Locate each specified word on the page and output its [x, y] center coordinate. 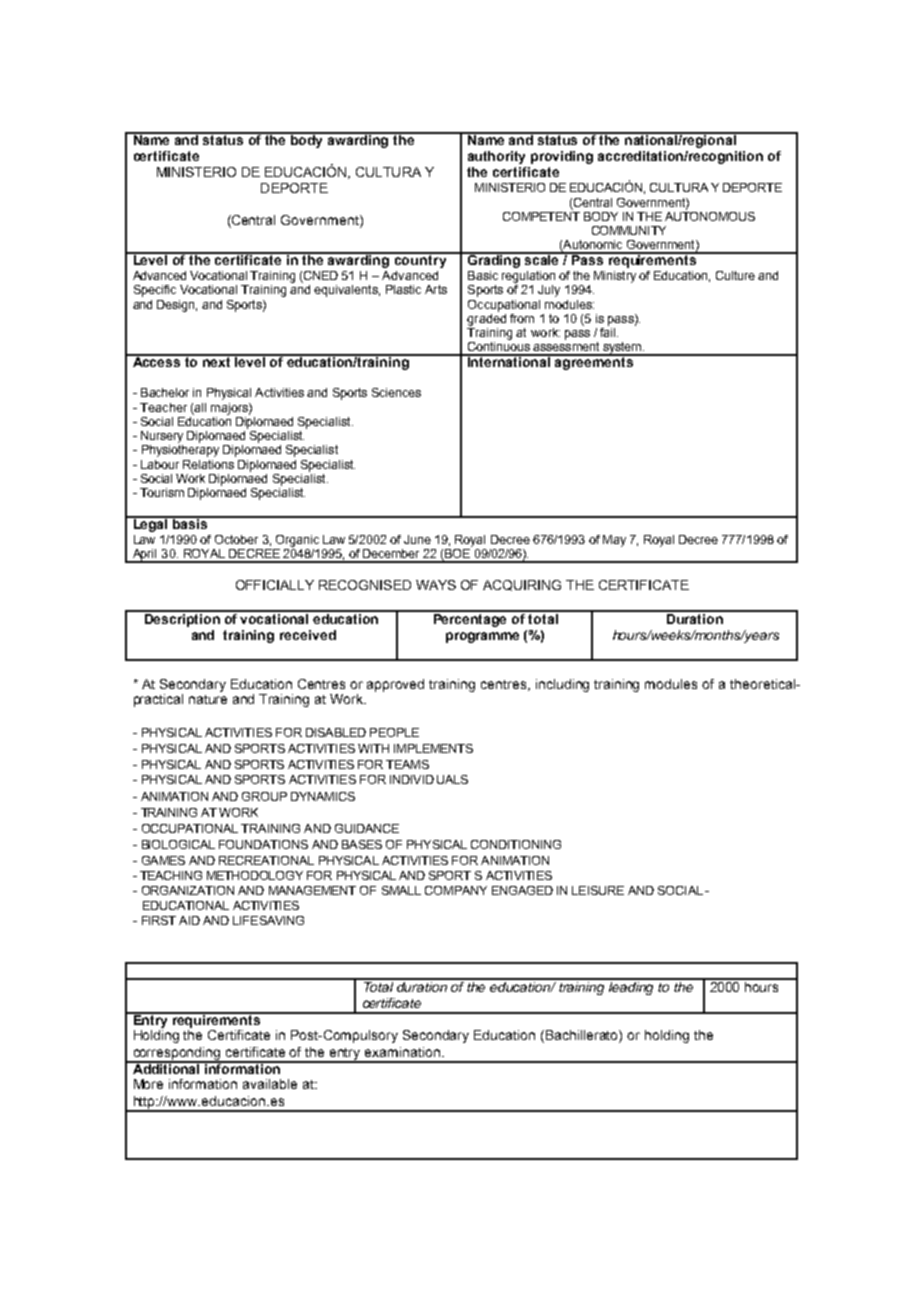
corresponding [177, 1055]
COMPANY [456, 890]
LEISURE [598, 890]
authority [496, 157]
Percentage [470, 619]
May [614, 541]
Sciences [396, 392]
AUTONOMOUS [710, 215]
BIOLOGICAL [178, 844]
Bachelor [165, 392]
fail [609, 331]
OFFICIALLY [275, 585]
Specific [155, 291]
